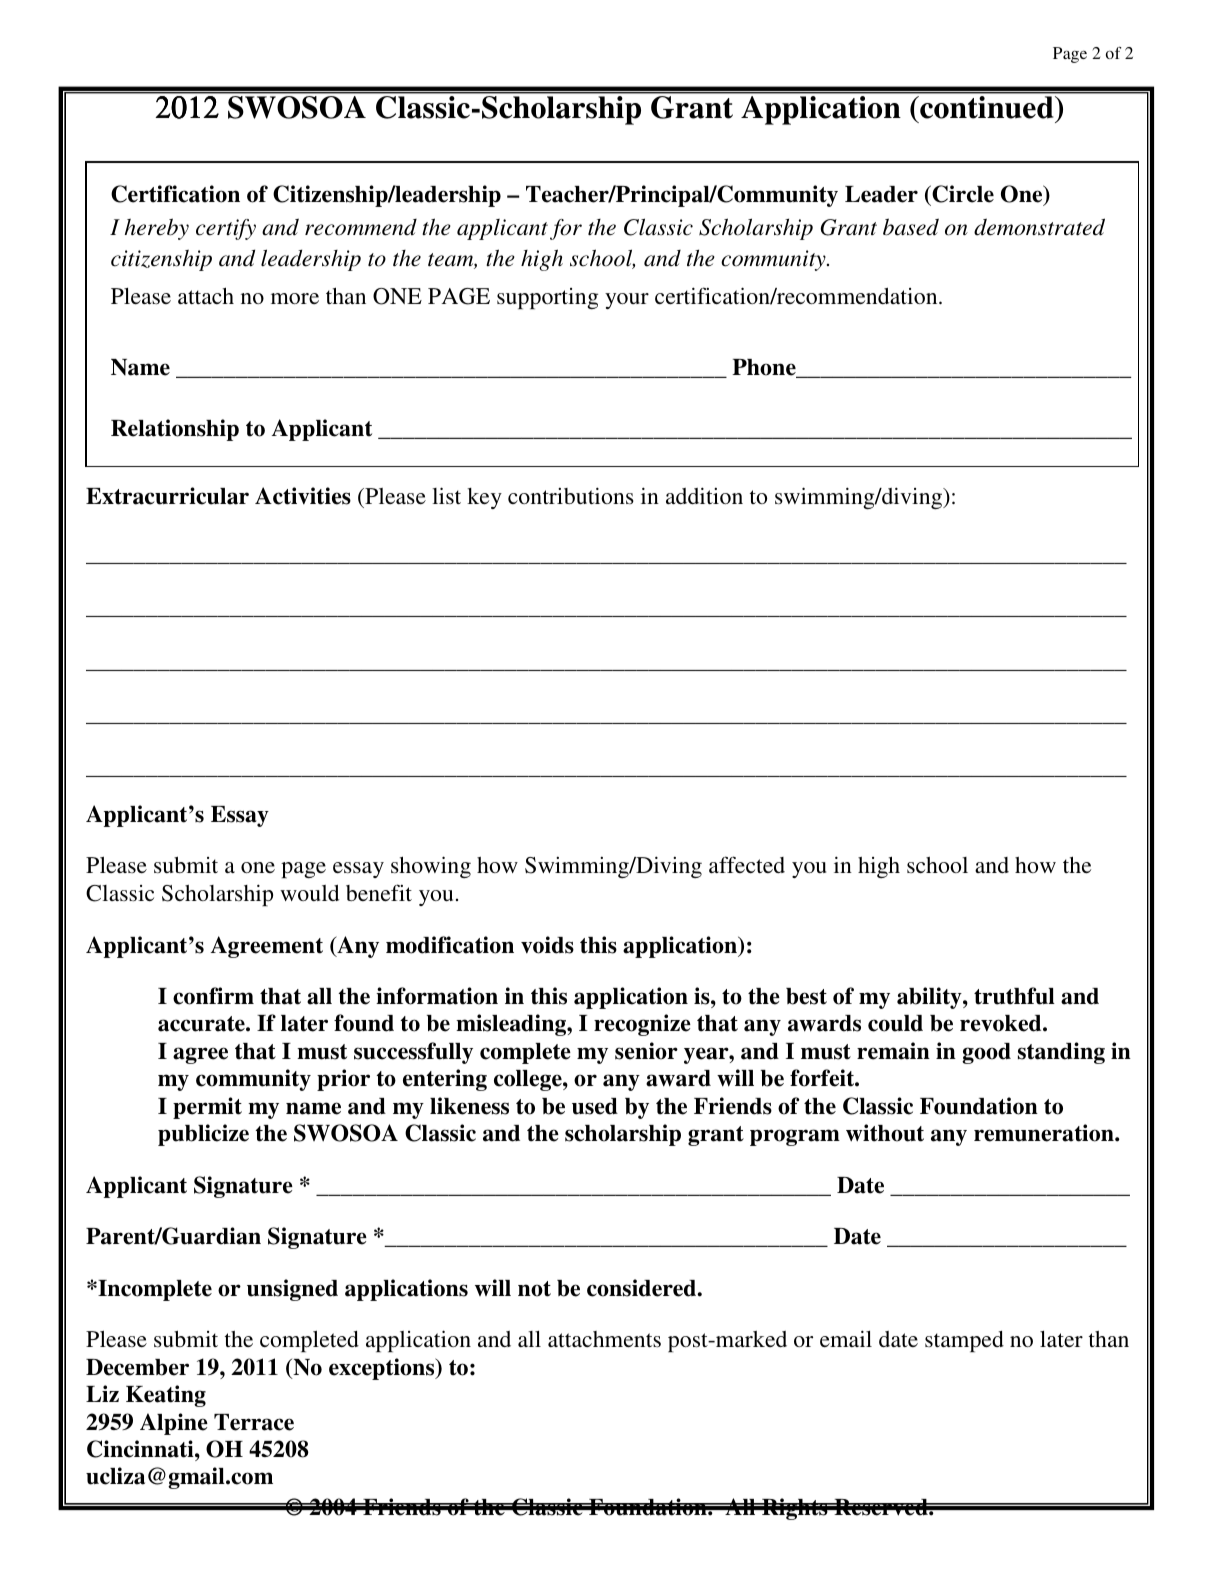  Describe the element at coordinates (571, 495) in the screenshot. I see `contributions` at that location.
